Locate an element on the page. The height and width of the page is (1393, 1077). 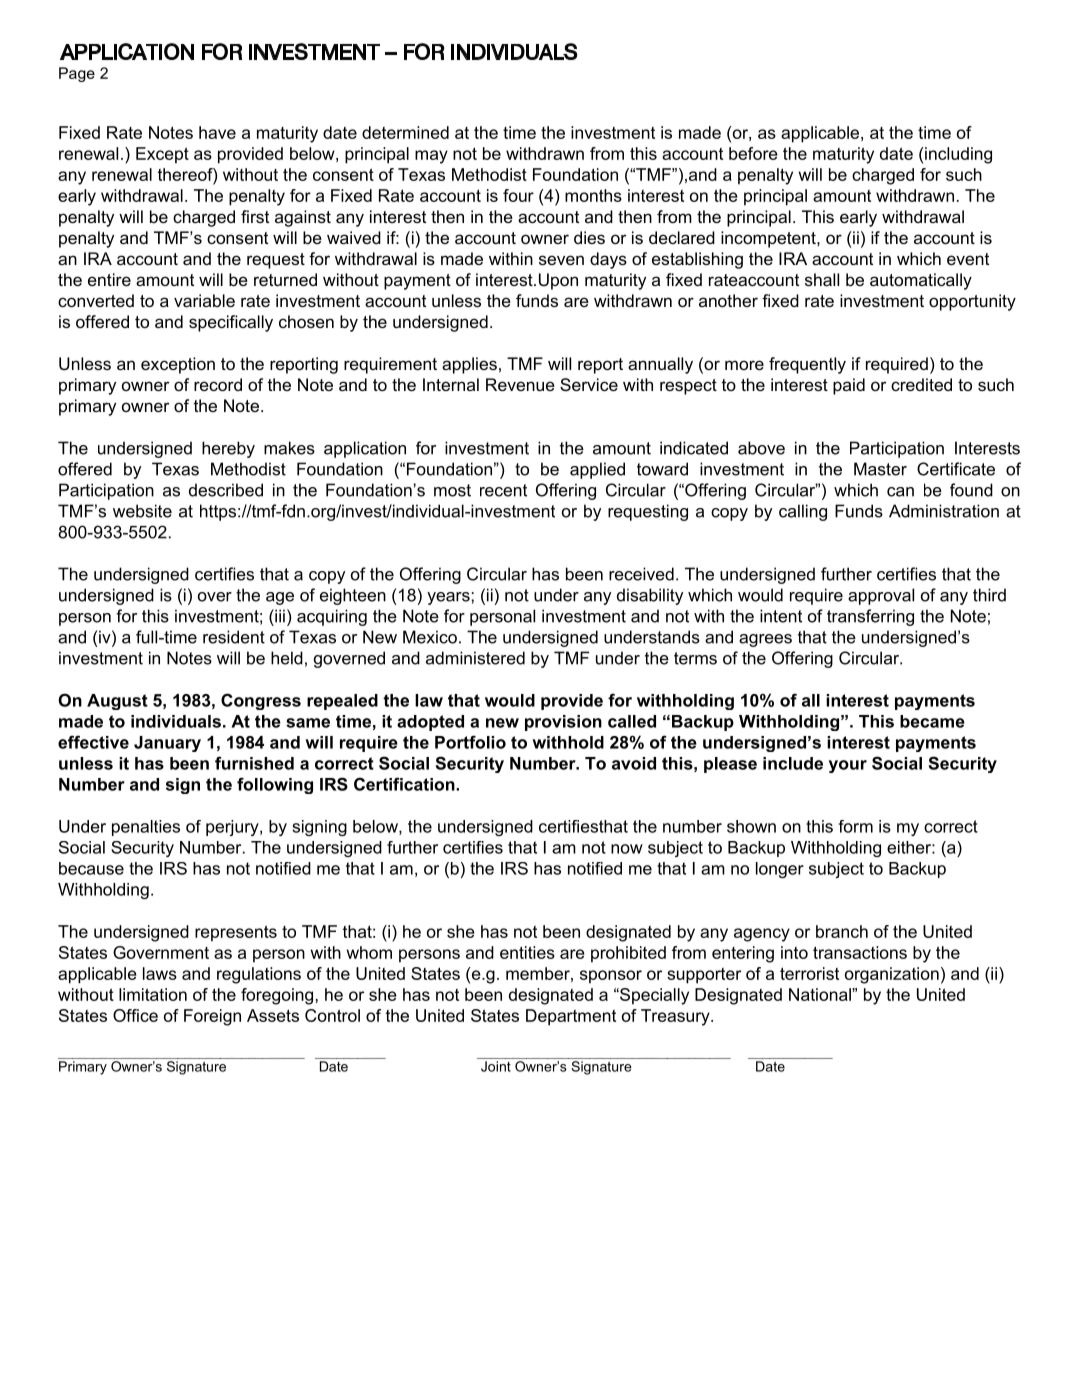
years is located at coordinates (448, 598).
